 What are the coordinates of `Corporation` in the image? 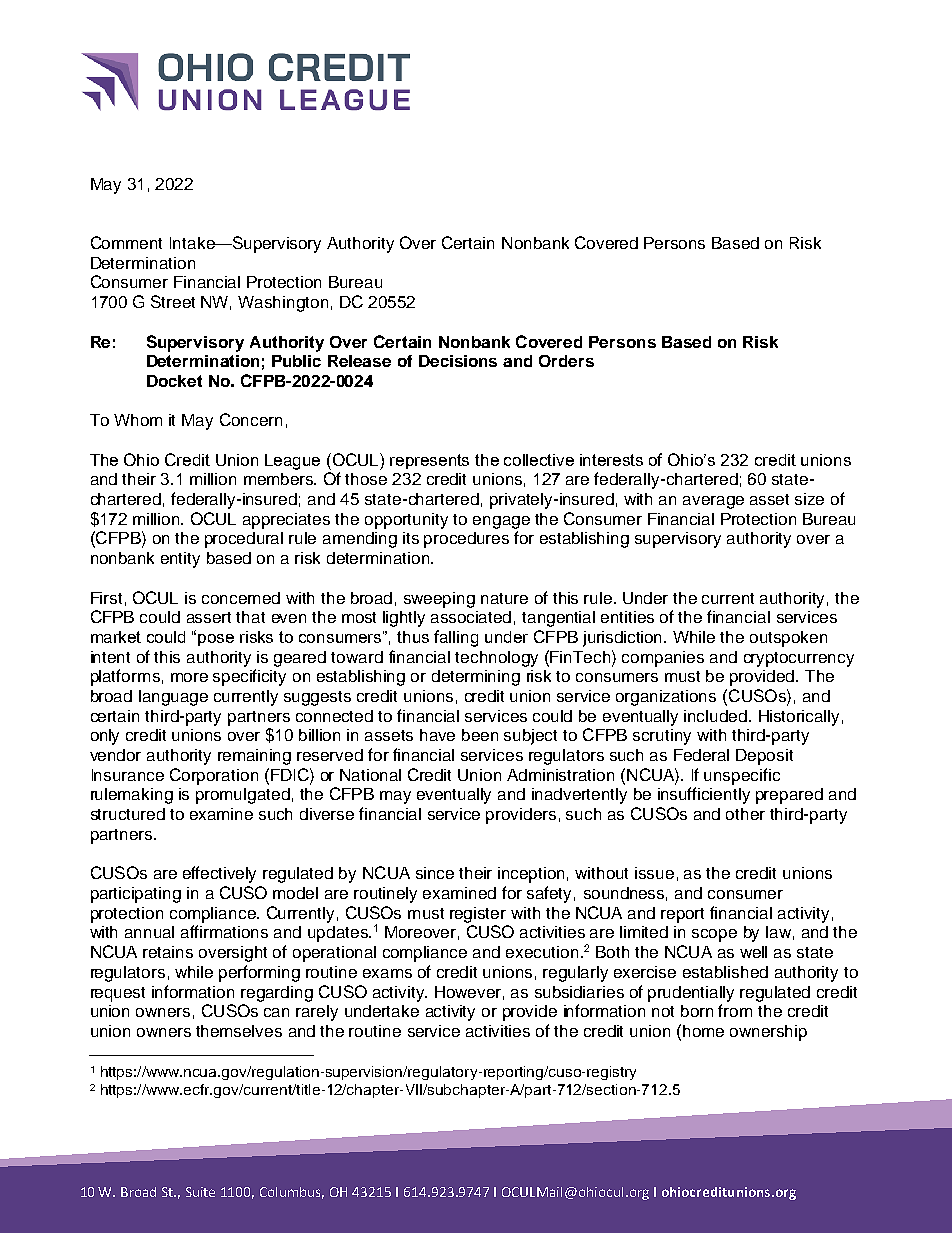 It's located at (214, 776).
